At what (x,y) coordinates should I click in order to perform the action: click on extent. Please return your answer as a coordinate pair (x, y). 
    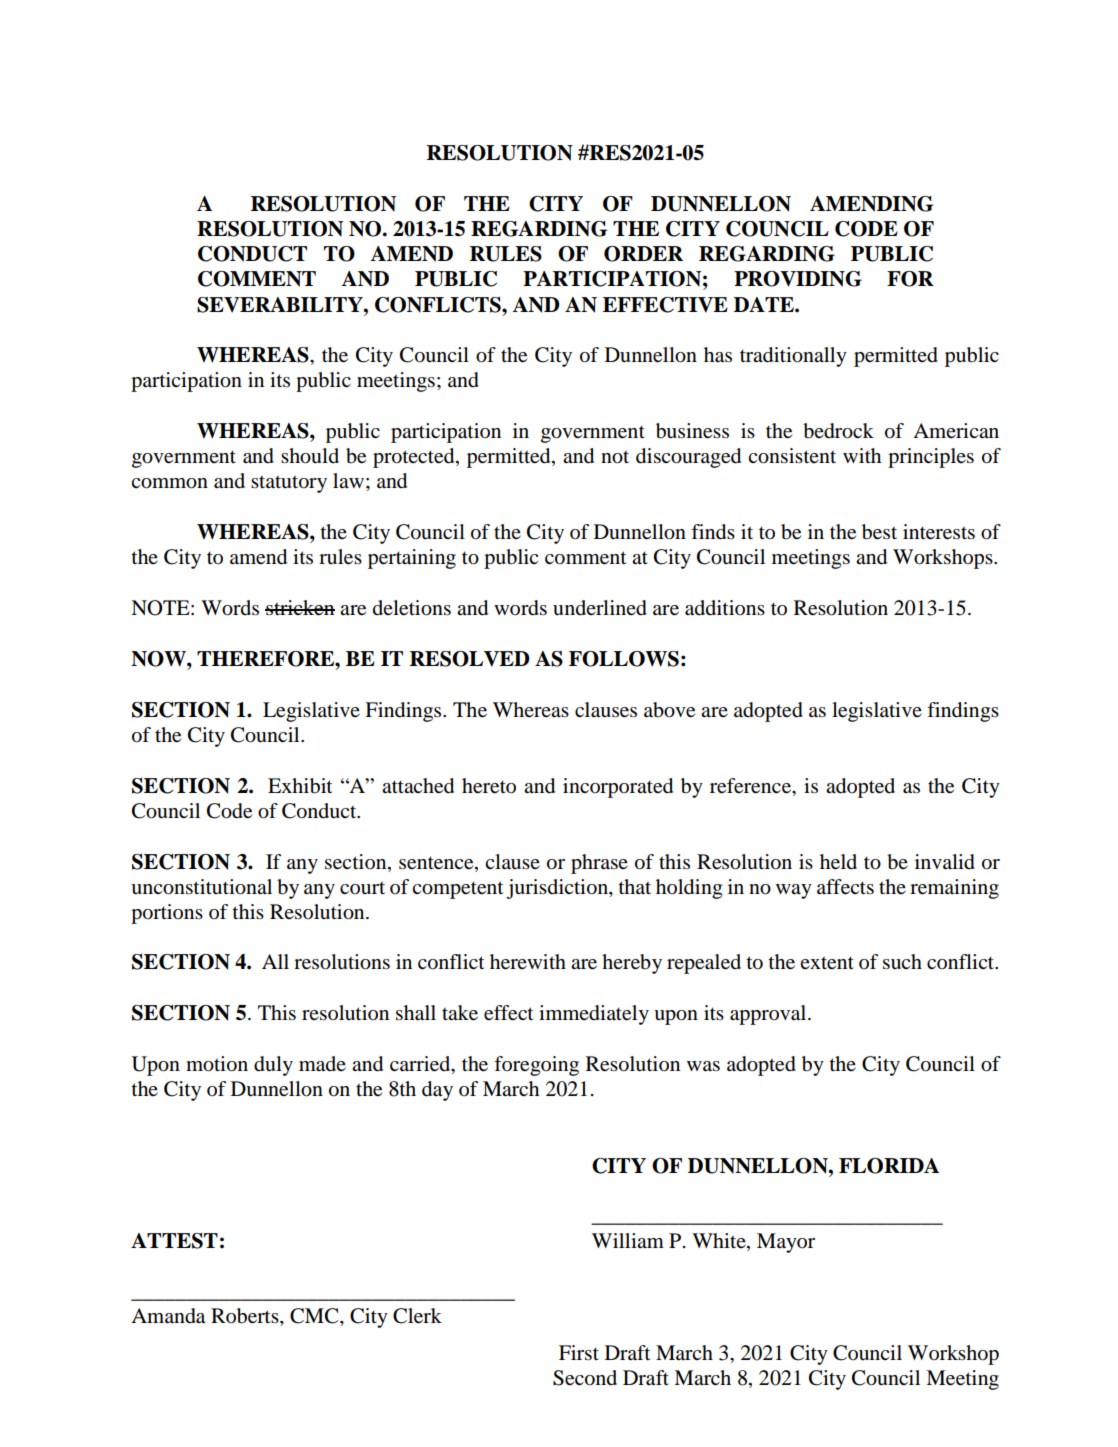
    Looking at the image, I should click on (827, 963).
